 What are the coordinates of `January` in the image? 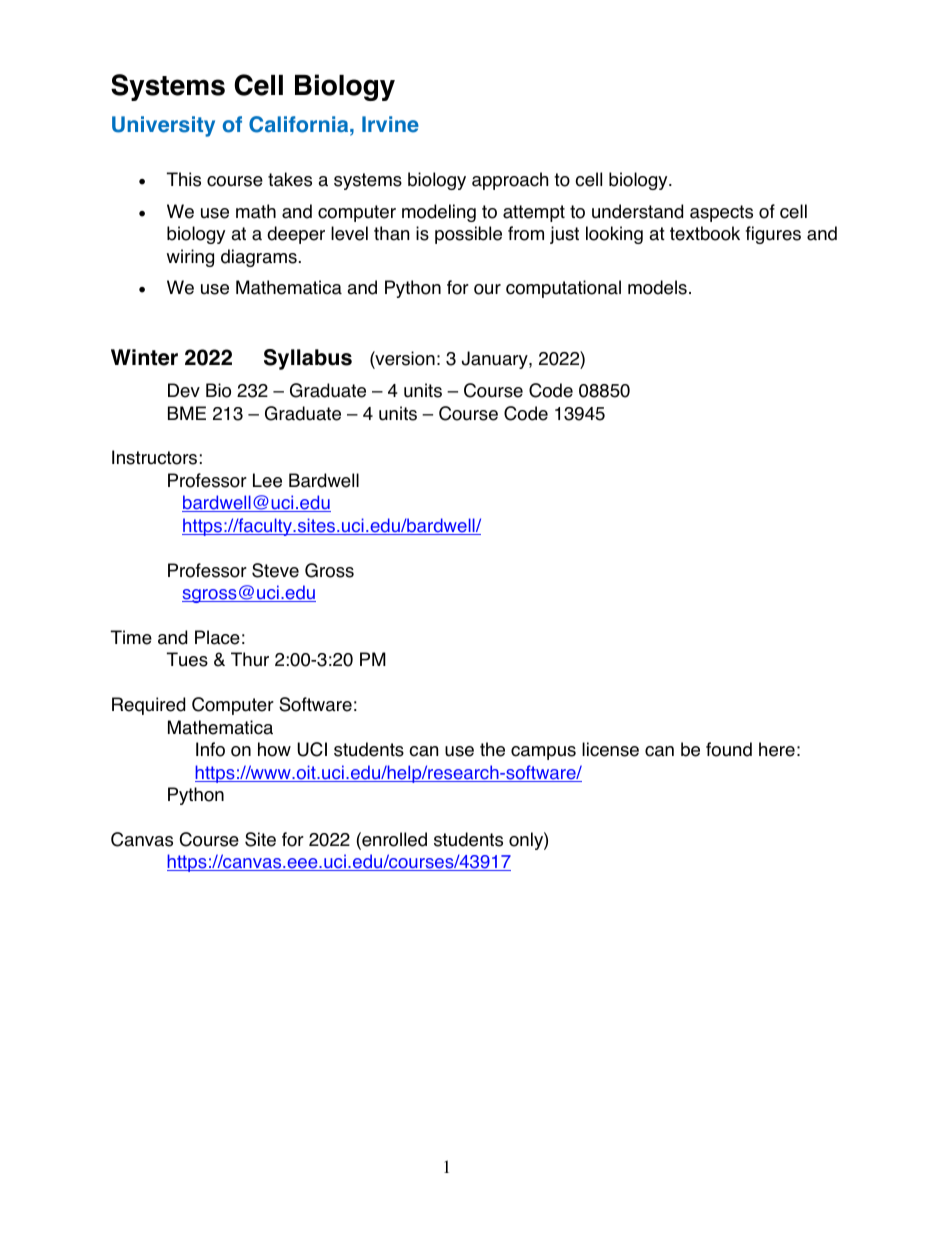 It's located at (496, 360).
